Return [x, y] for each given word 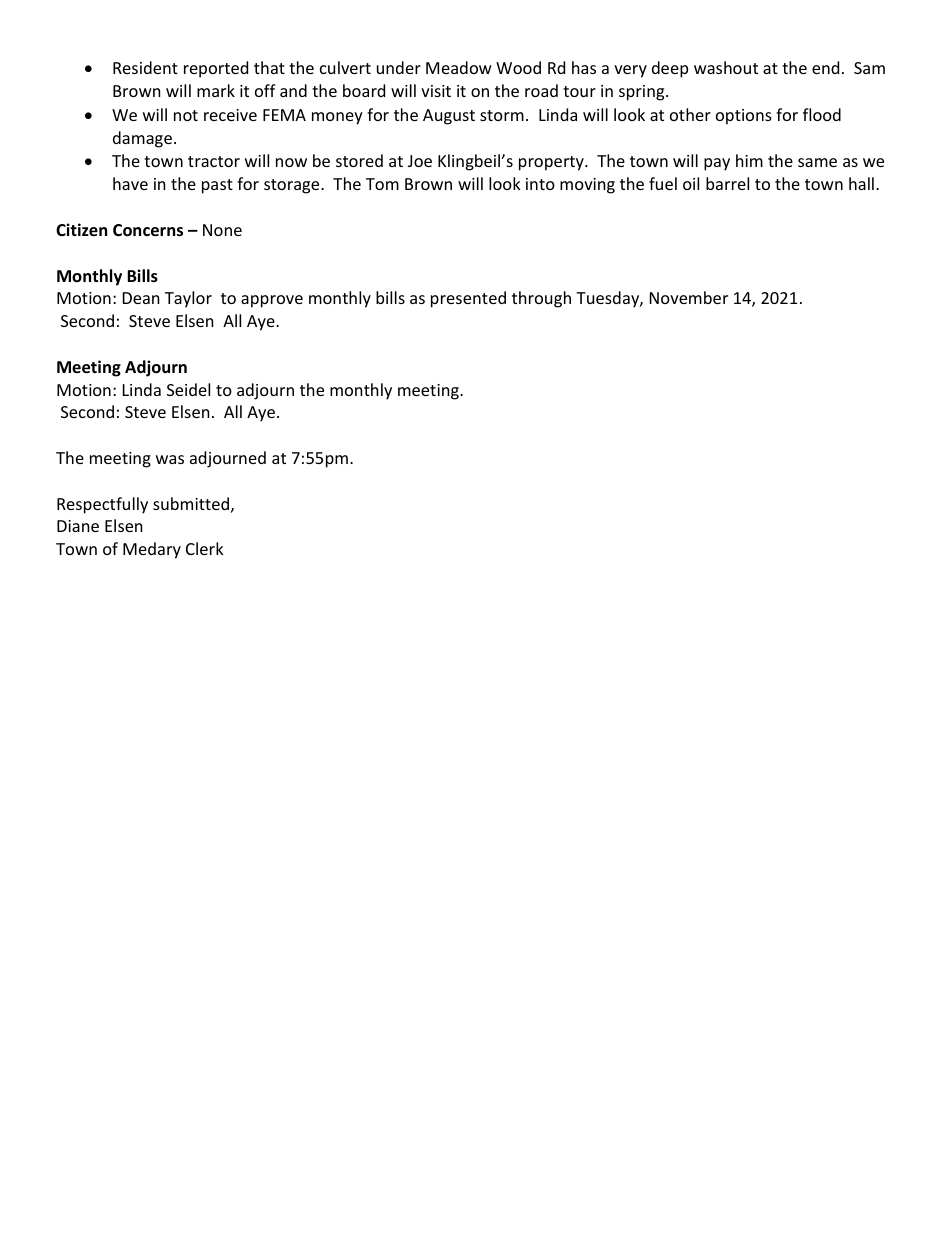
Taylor [188, 299]
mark [216, 90]
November [689, 297]
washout [726, 67]
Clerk [205, 548]
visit [436, 91]
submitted [191, 503]
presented [468, 299]
